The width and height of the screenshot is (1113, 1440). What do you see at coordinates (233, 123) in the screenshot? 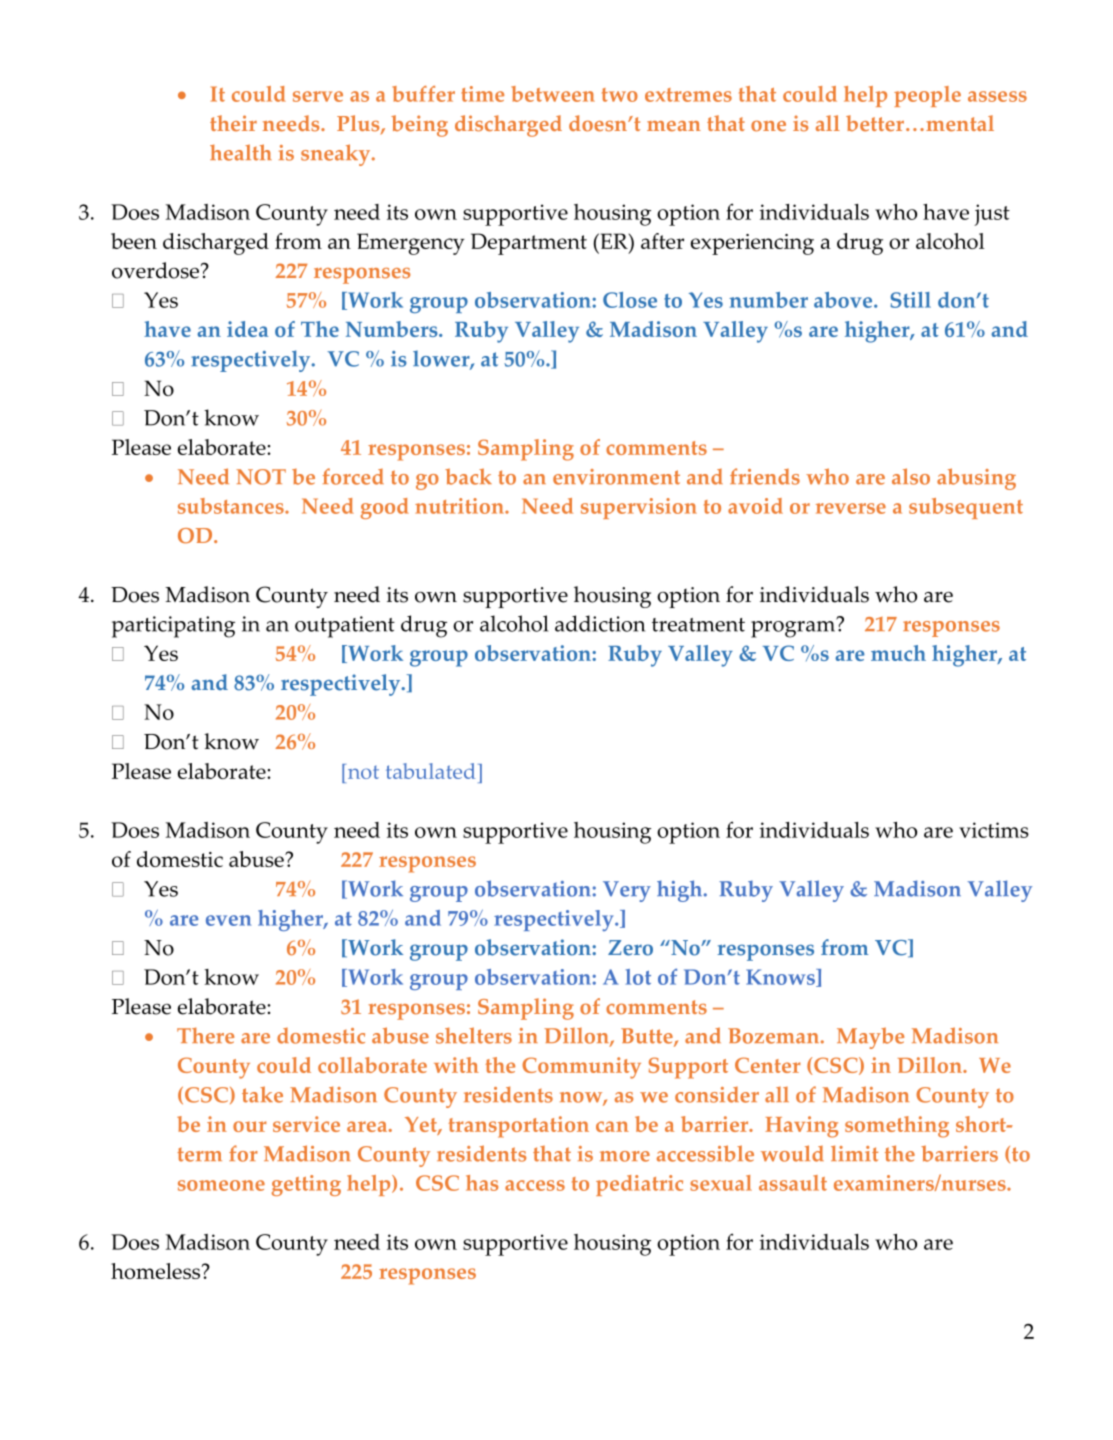
I see `their` at bounding box center [233, 123].
